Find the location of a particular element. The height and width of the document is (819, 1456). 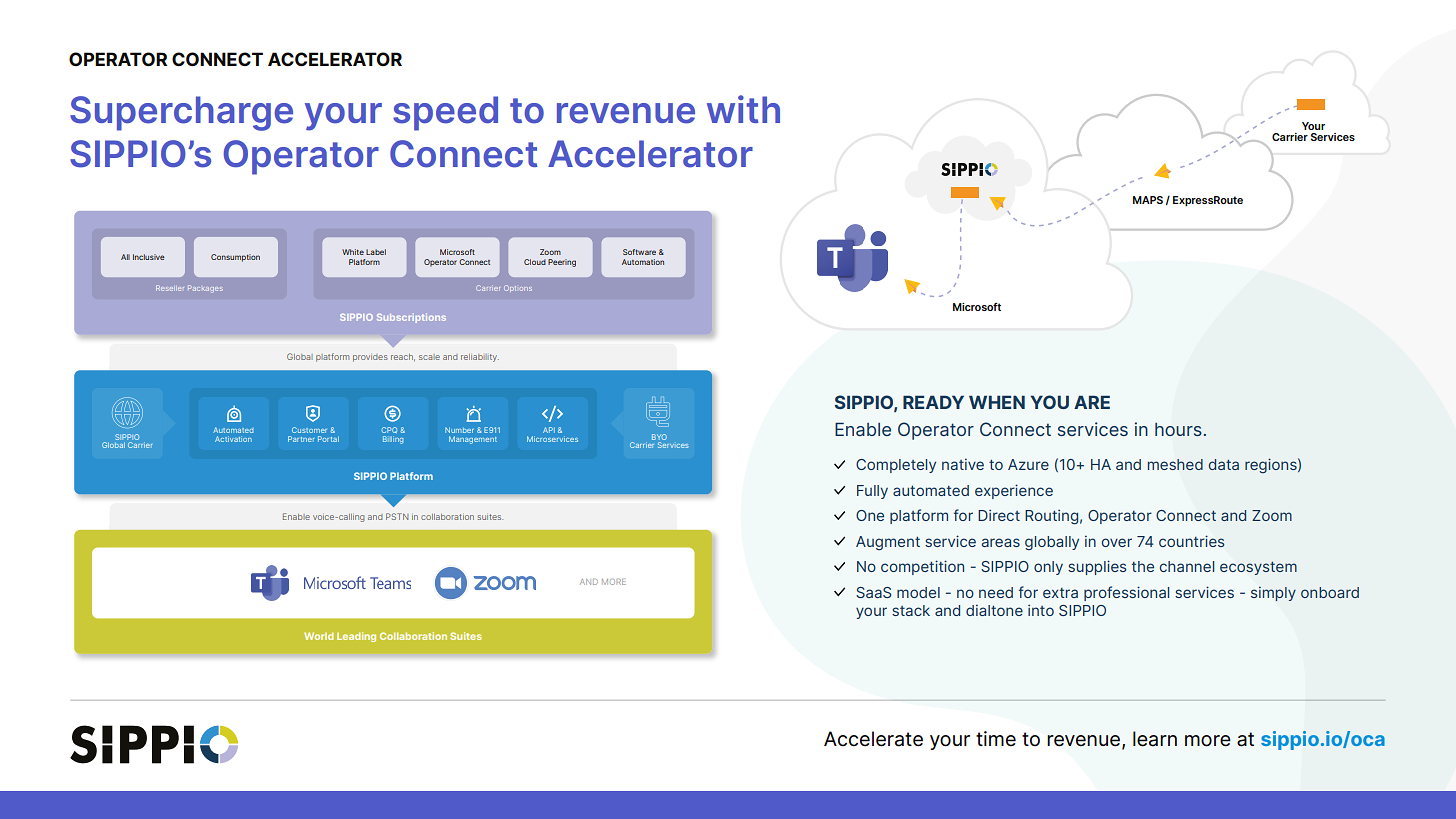

hours is located at coordinates (1178, 429).
